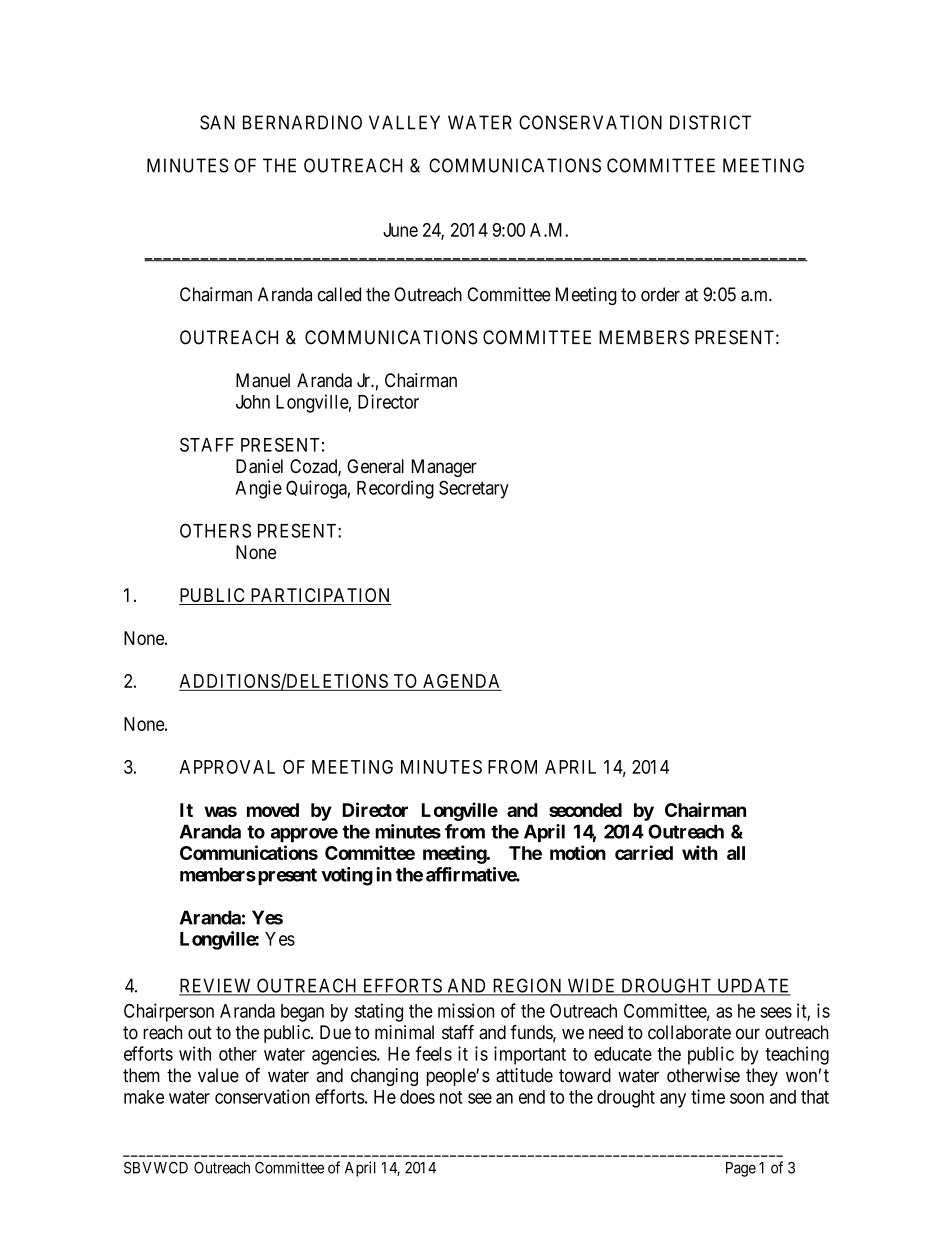 The image size is (952, 1233). Describe the element at coordinates (259, 489) in the image. I see `Angie` at that location.
